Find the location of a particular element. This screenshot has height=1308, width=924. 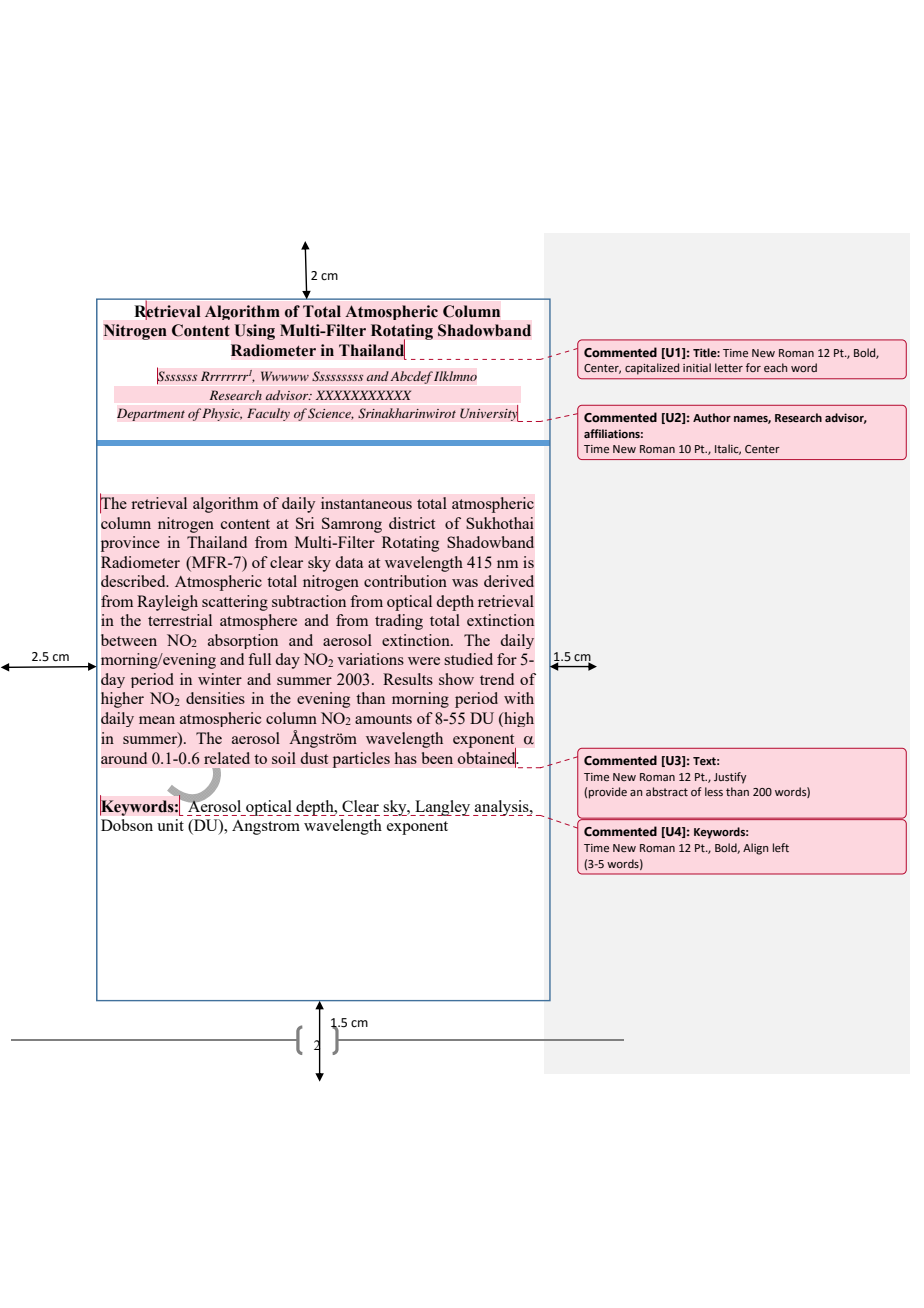

amounts is located at coordinates (383, 719).
